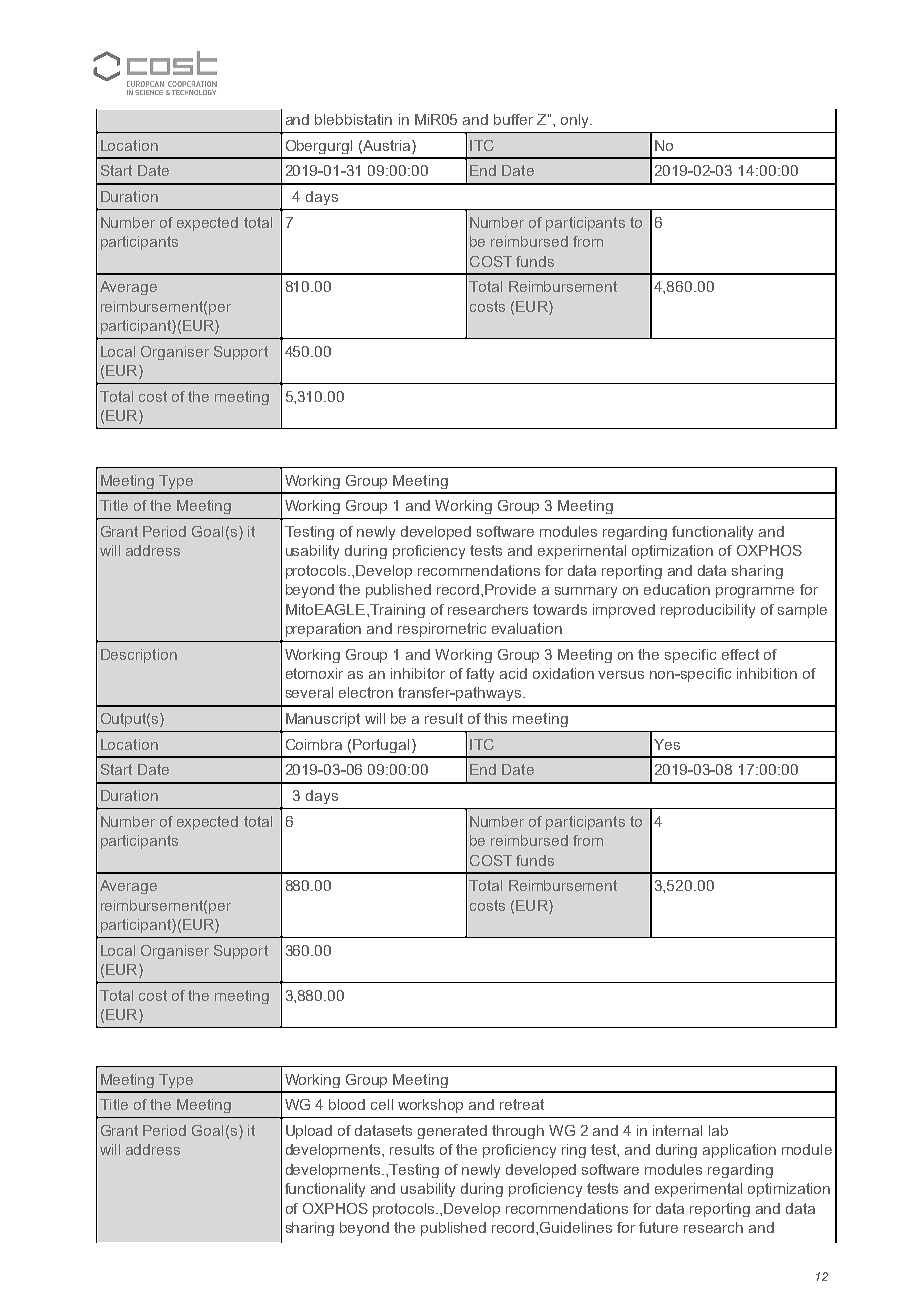  I want to click on generated, so click(452, 1132).
